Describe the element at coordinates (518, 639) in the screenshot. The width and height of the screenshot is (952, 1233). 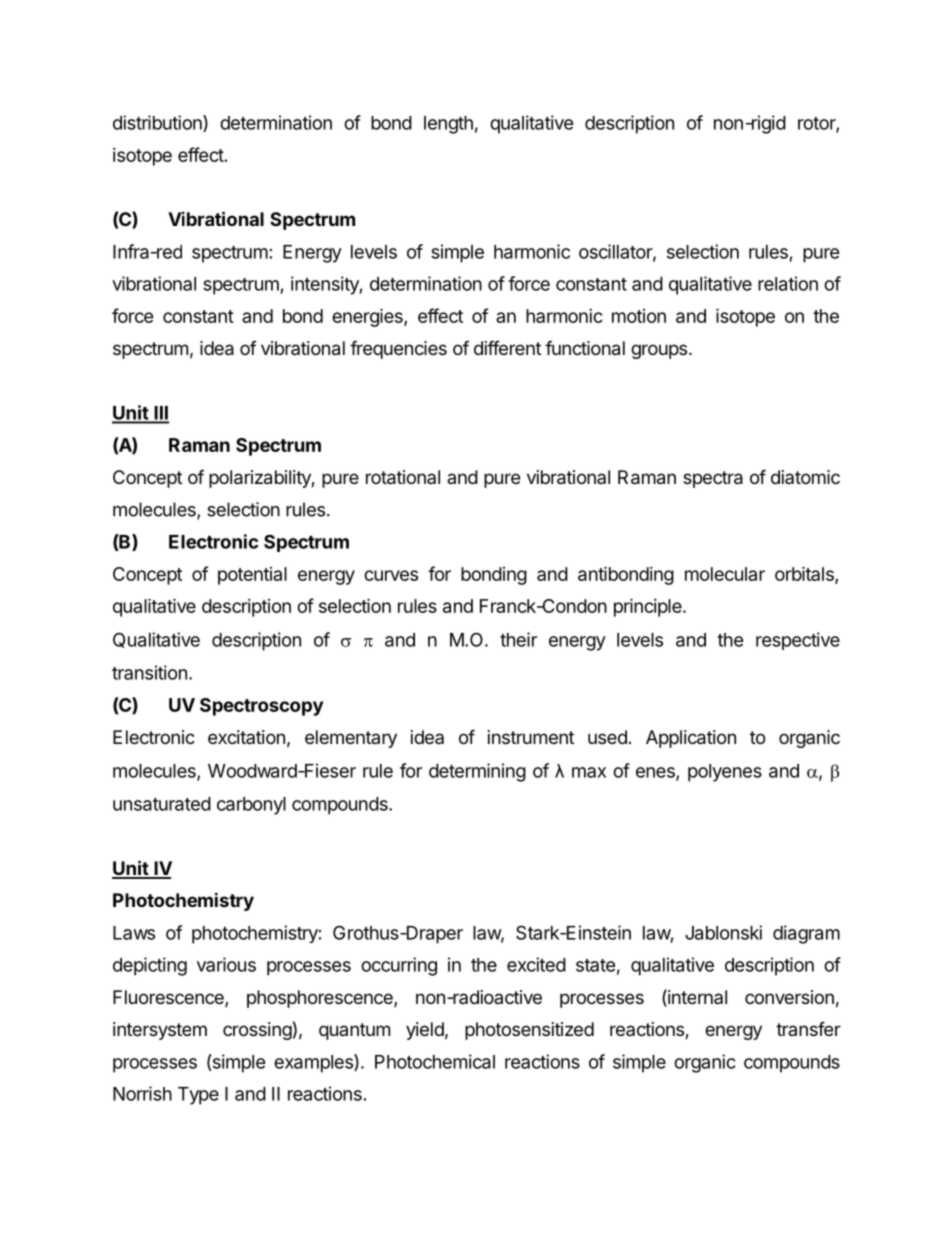
I see `their` at that location.
